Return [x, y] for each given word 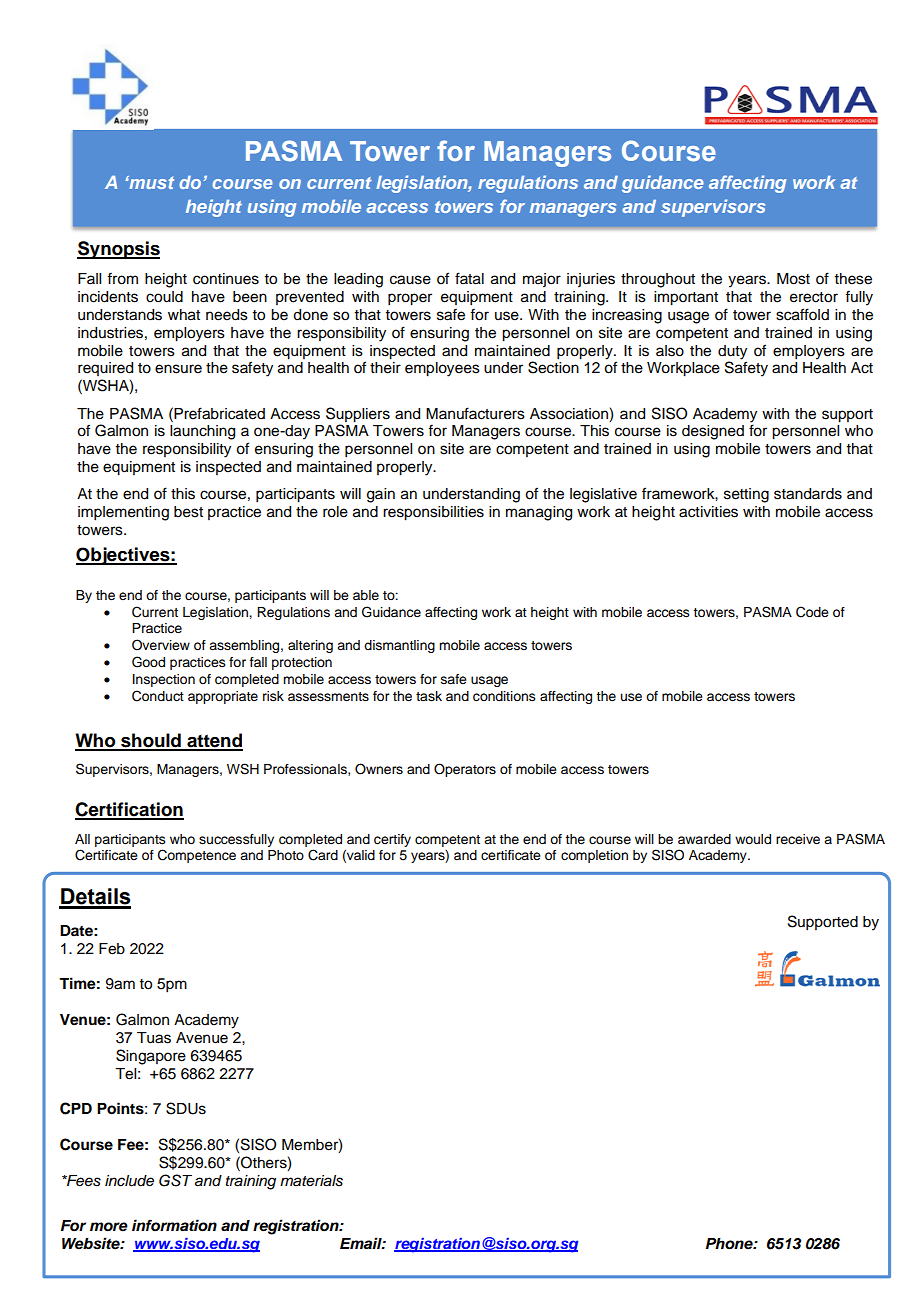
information [174, 1225]
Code [812, 612]
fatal [469, 278]
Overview [161, 645]
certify [392, 840]
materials [311, 1181]
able [366, 595]
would [753, 839]
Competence [197, 856]
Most [793, 279]
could [164, 297]
